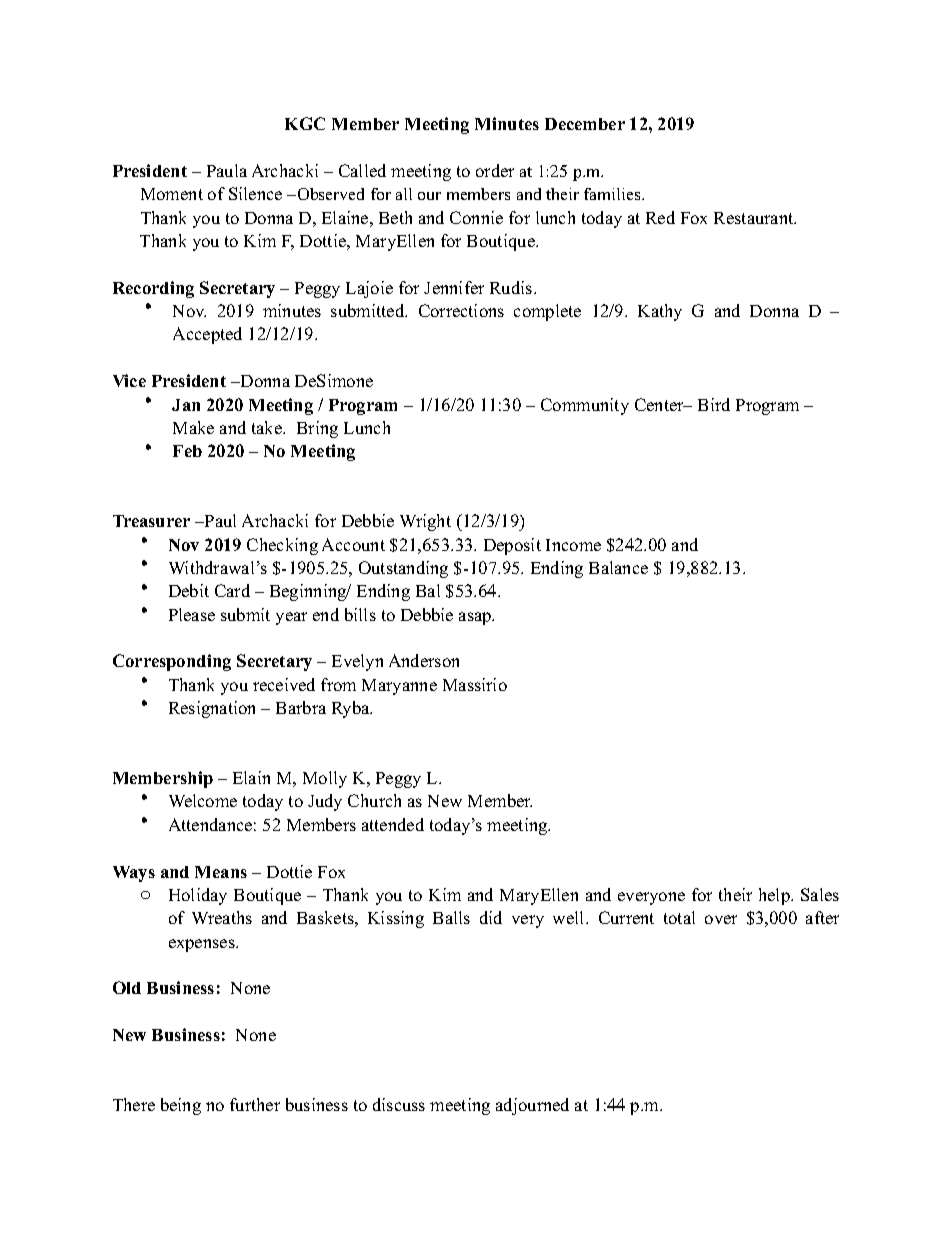  What do you see at coordinates (775, 896) in the document?
I see `help` at bounding box center [775, 896].
